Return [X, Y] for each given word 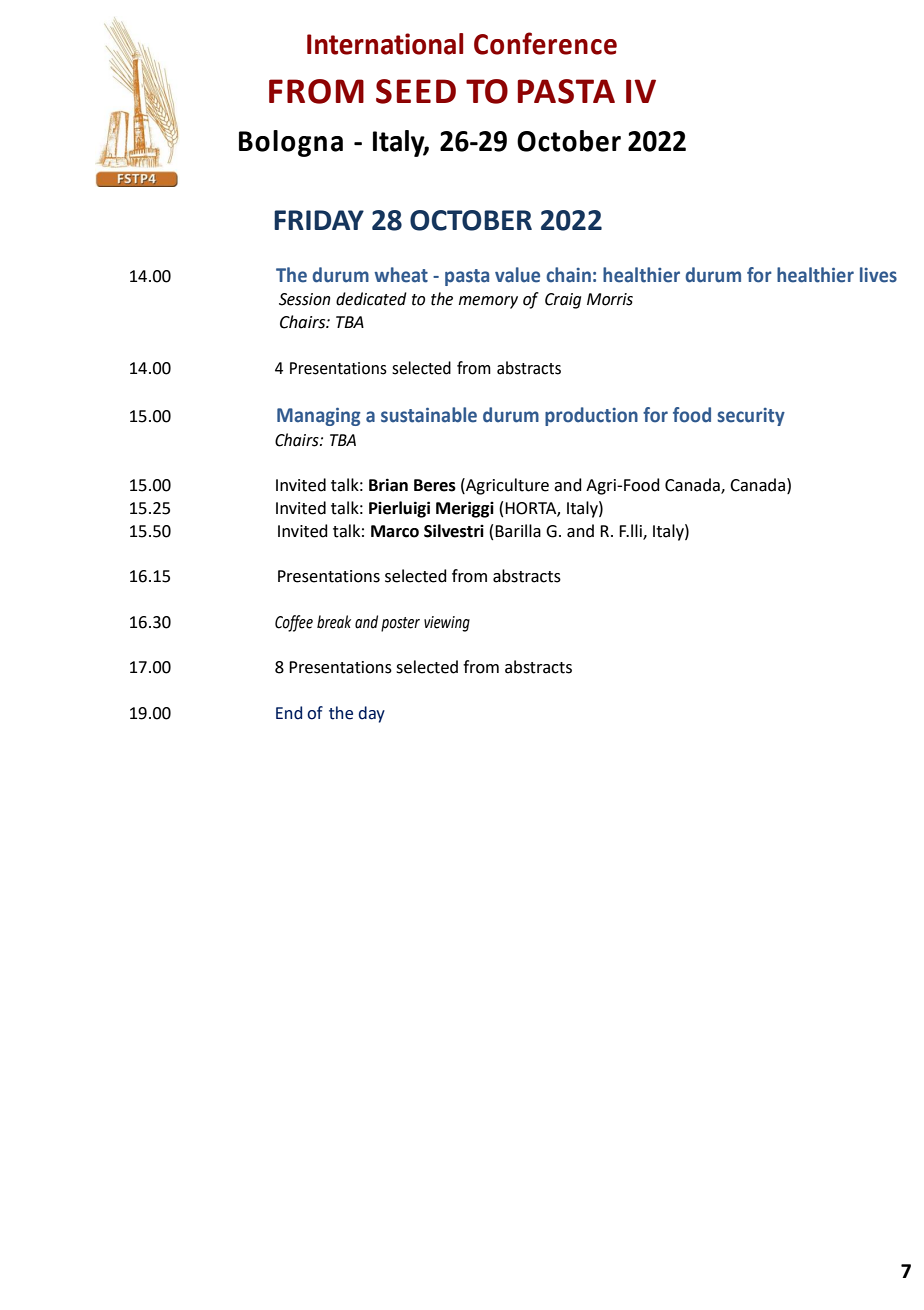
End [289, 713]
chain [568, 275]
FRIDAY [319, 220]
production [591, 416]
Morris [610, 299]
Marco [395, 531]
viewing [447, 624]
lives [878, 275]
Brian [388, 485]
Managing [319, 416]
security [751, 417]
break [334, 622]
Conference [545, 43]
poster [400, 624]
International [385, 44]
